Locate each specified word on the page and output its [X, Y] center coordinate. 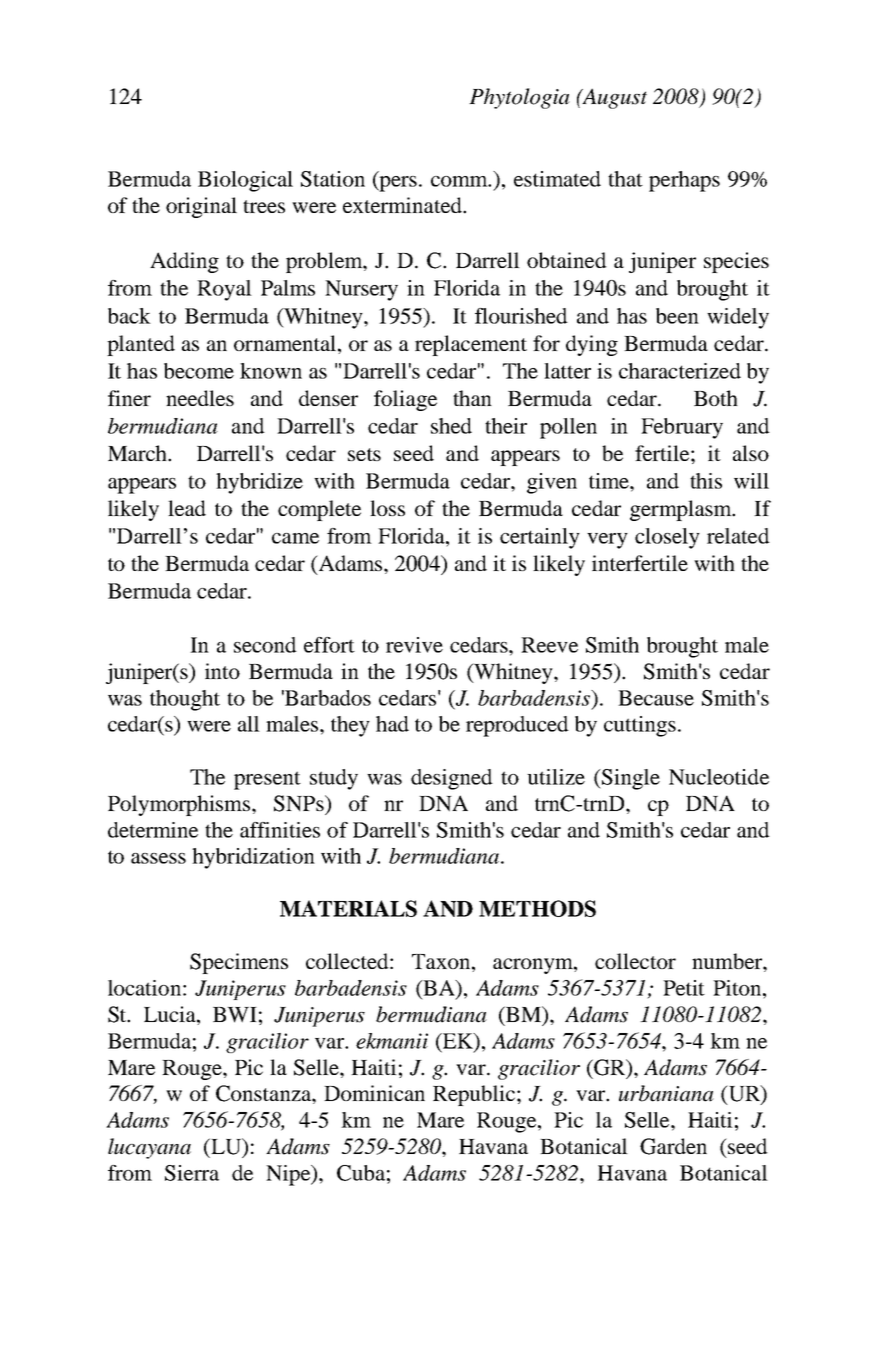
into [222, 671]
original [201, 207]
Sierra [192, 1173]
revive [414, 645]
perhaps [684, 181]
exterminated [403, 205]
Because [656, 698]
